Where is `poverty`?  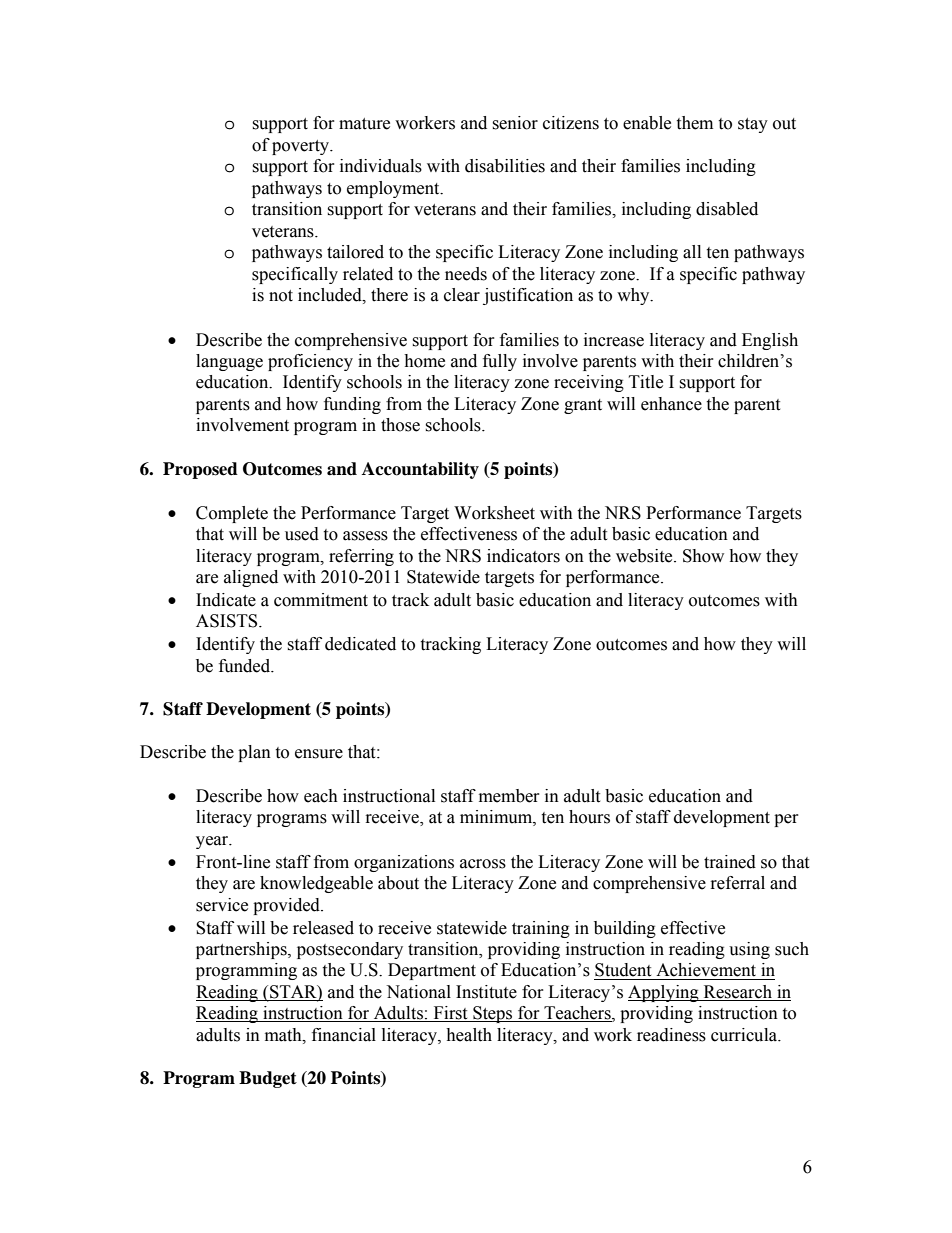 poverty is located at coordinates (302, 147).
